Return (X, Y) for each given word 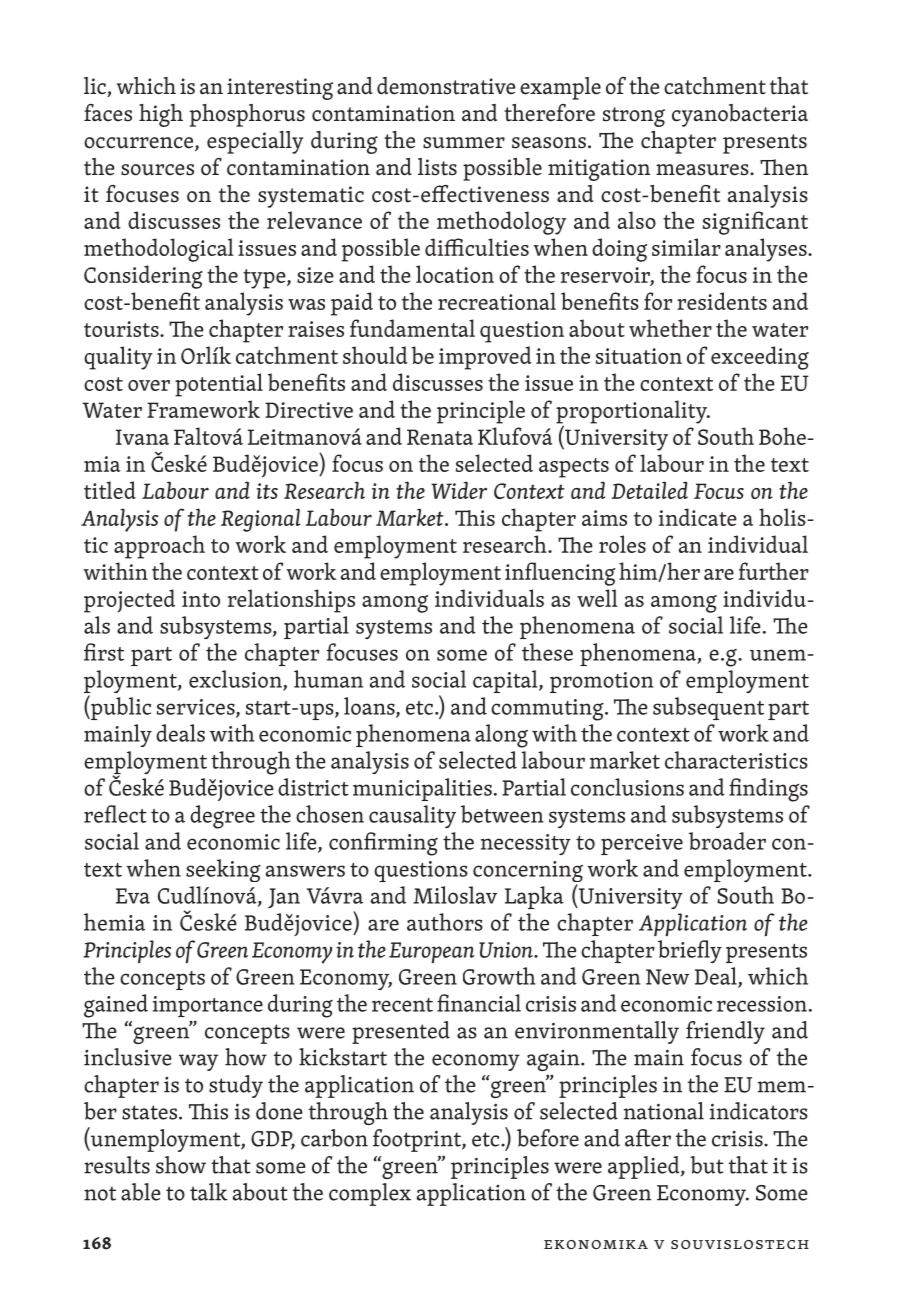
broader (727, 841)
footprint (418, 1140)
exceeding (760, 358)
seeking (223, 870)
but (707, 1165)
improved (485, 358)
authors (445, 922)
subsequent (708, 708)
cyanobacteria (740, 115)
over (149, 385)
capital (506, 681)
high (161, 115)
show (181, 1165)
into (201, 599)
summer (464, 143)
